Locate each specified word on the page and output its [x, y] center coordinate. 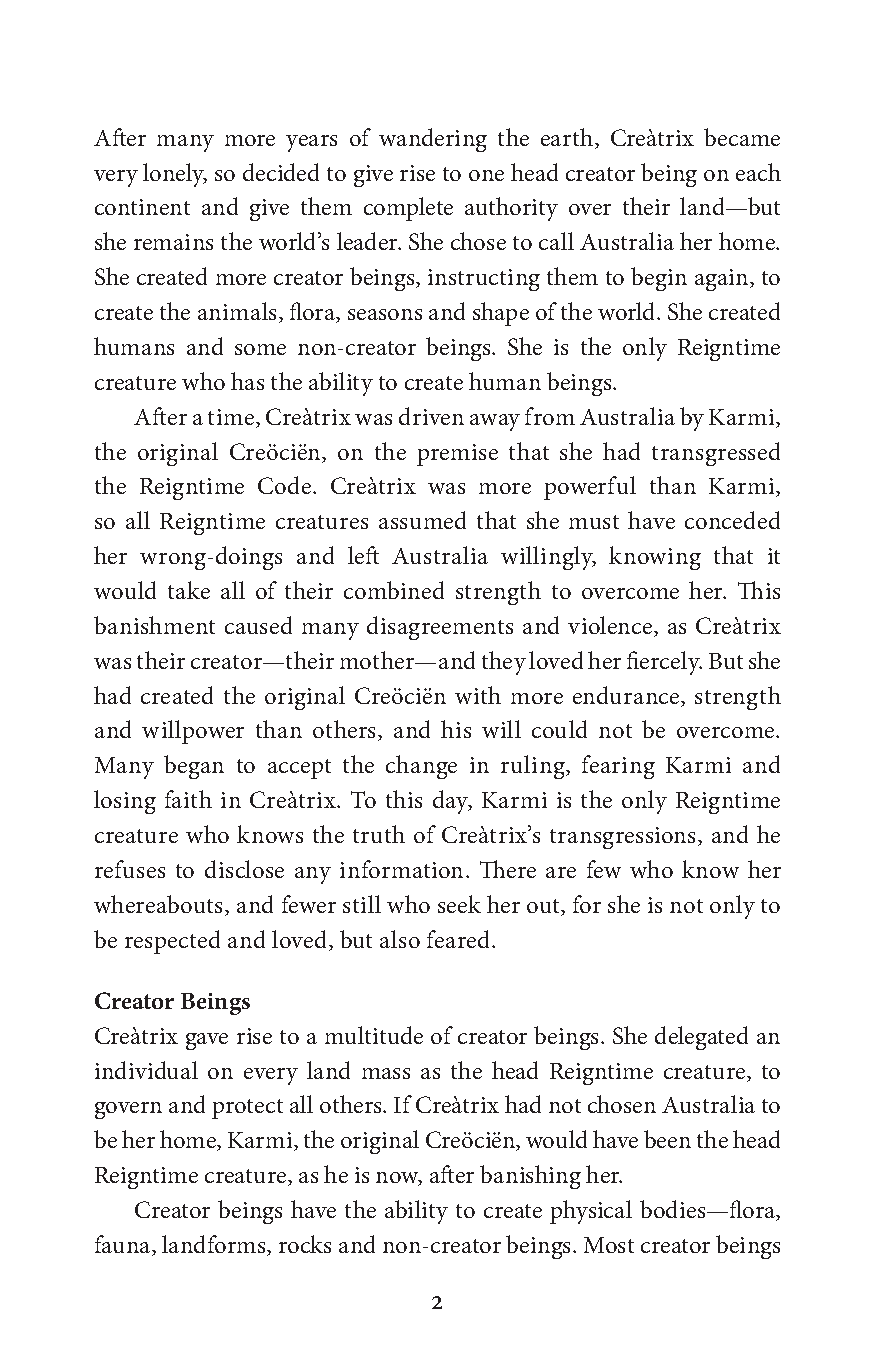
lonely [175, 175]
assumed [422, 520]
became [742, 137]
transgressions [624, 838]
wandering [433, 140]
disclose [244, 869]
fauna [124, 1245]
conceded [732, 520]
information [403, 869]
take [189, 590]
